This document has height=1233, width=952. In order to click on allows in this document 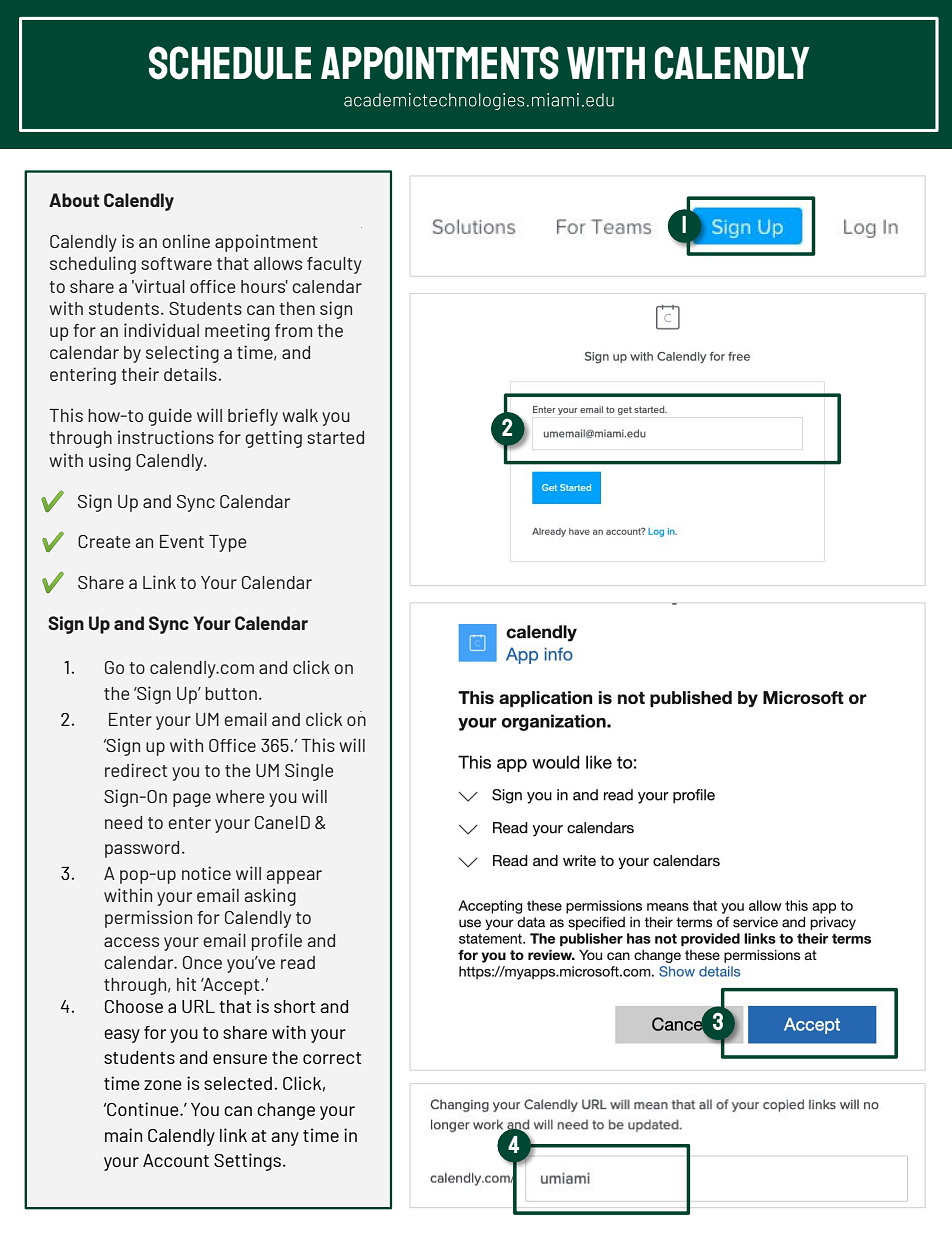, I will do `click(278, 263)`.
